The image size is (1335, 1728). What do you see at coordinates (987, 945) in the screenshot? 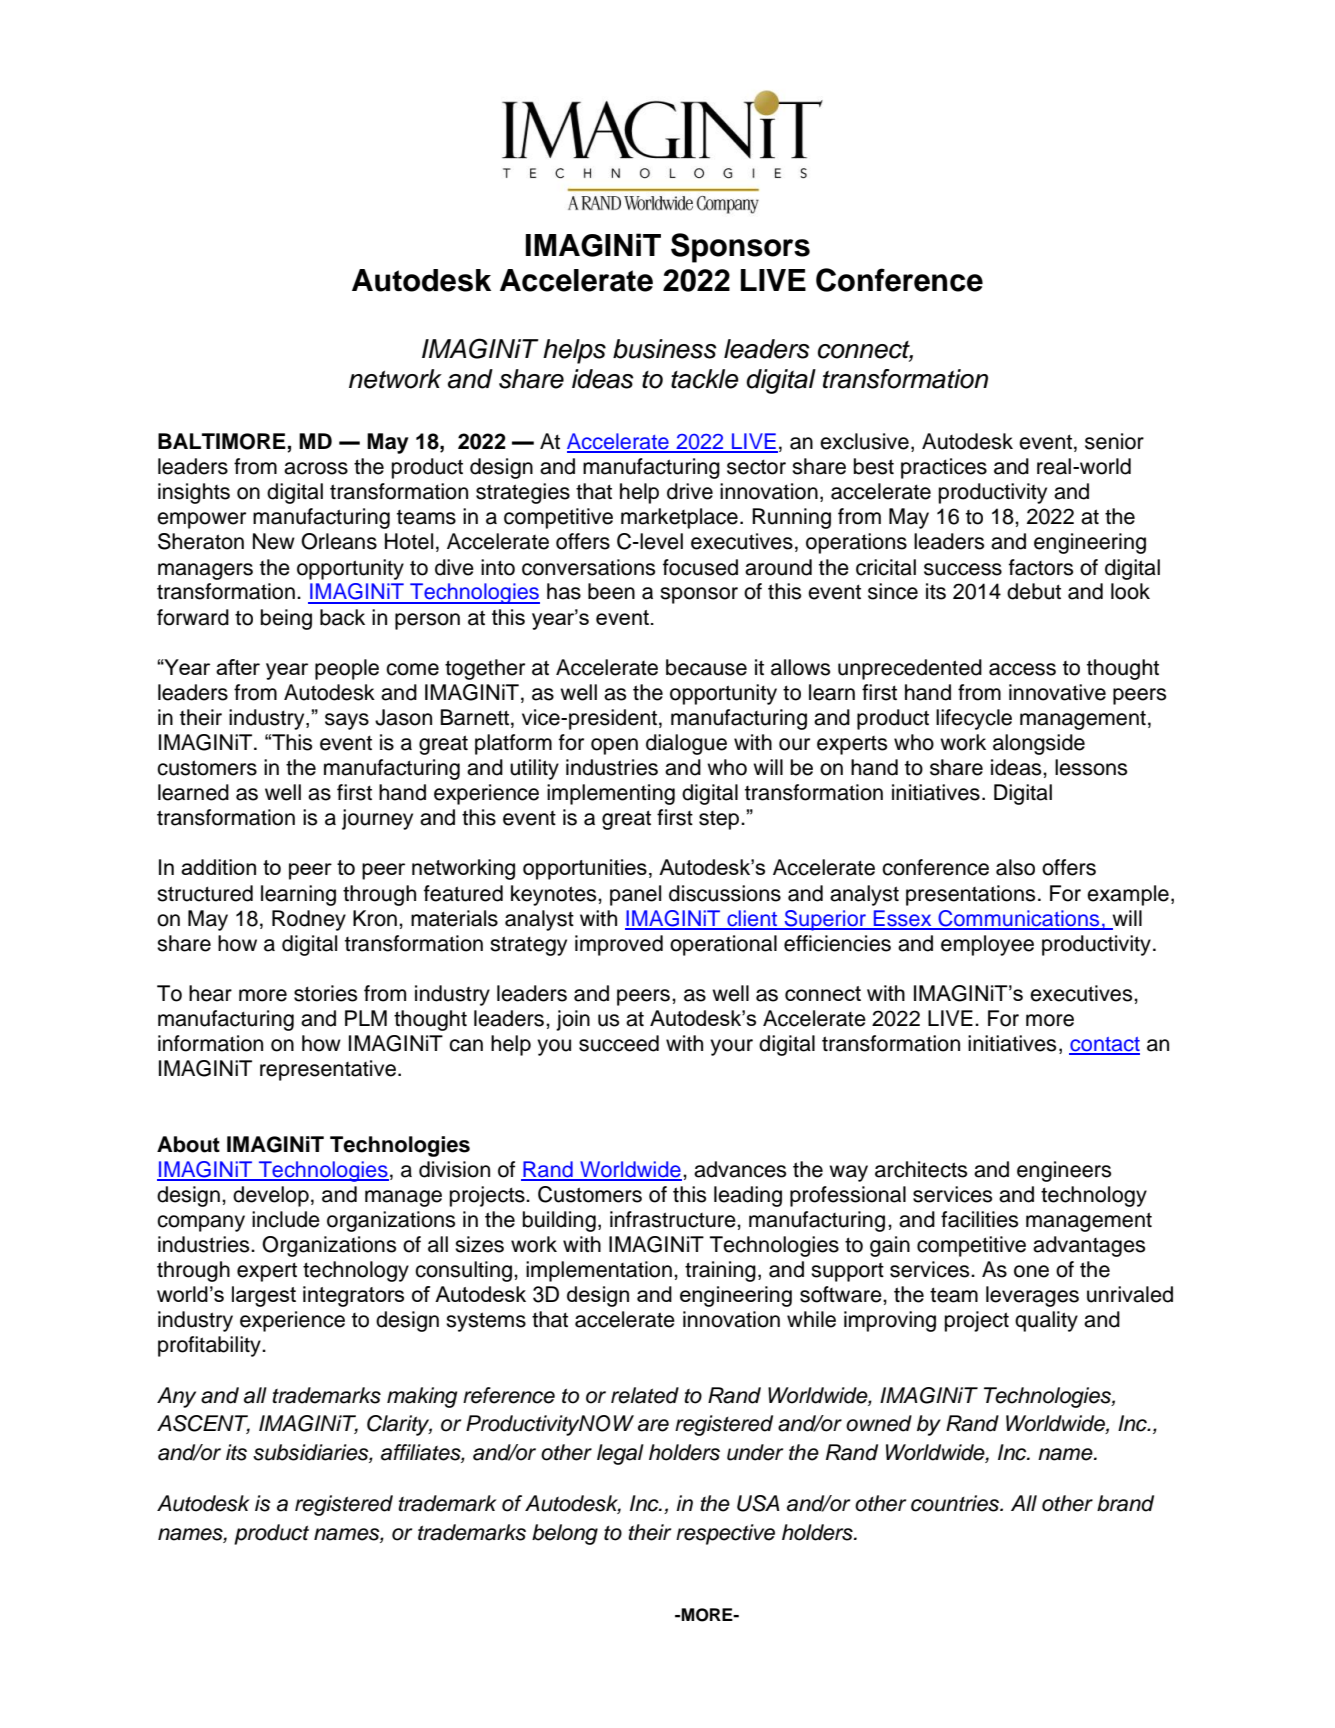
I see `employee` at bounding box center [987, 945].
